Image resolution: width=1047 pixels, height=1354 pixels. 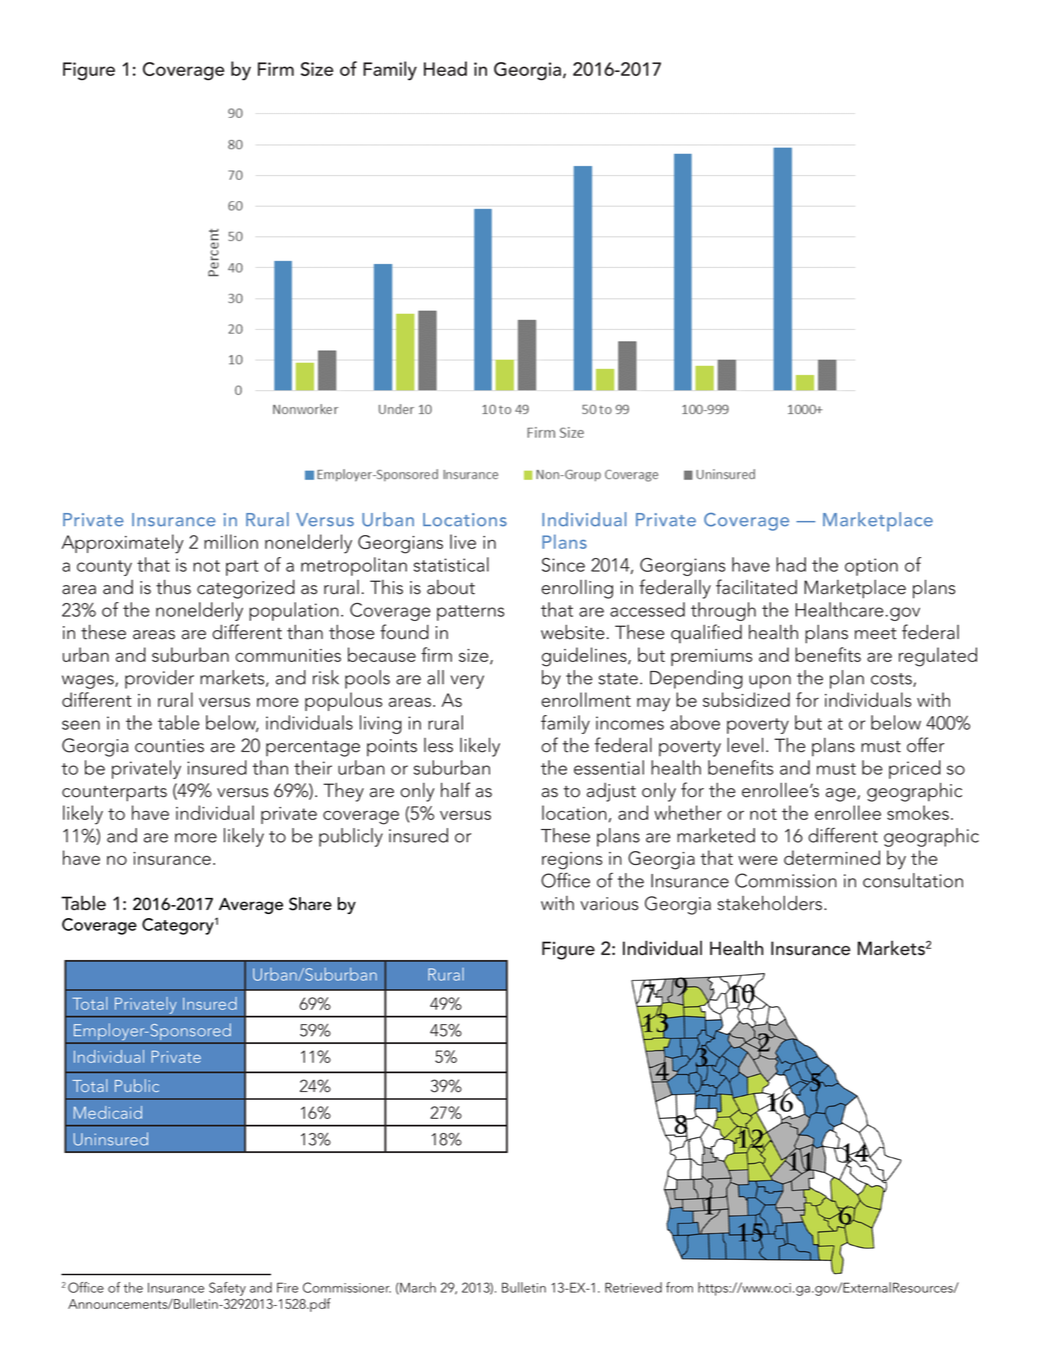 I want to click on counties, so click(x=169, y=746).
